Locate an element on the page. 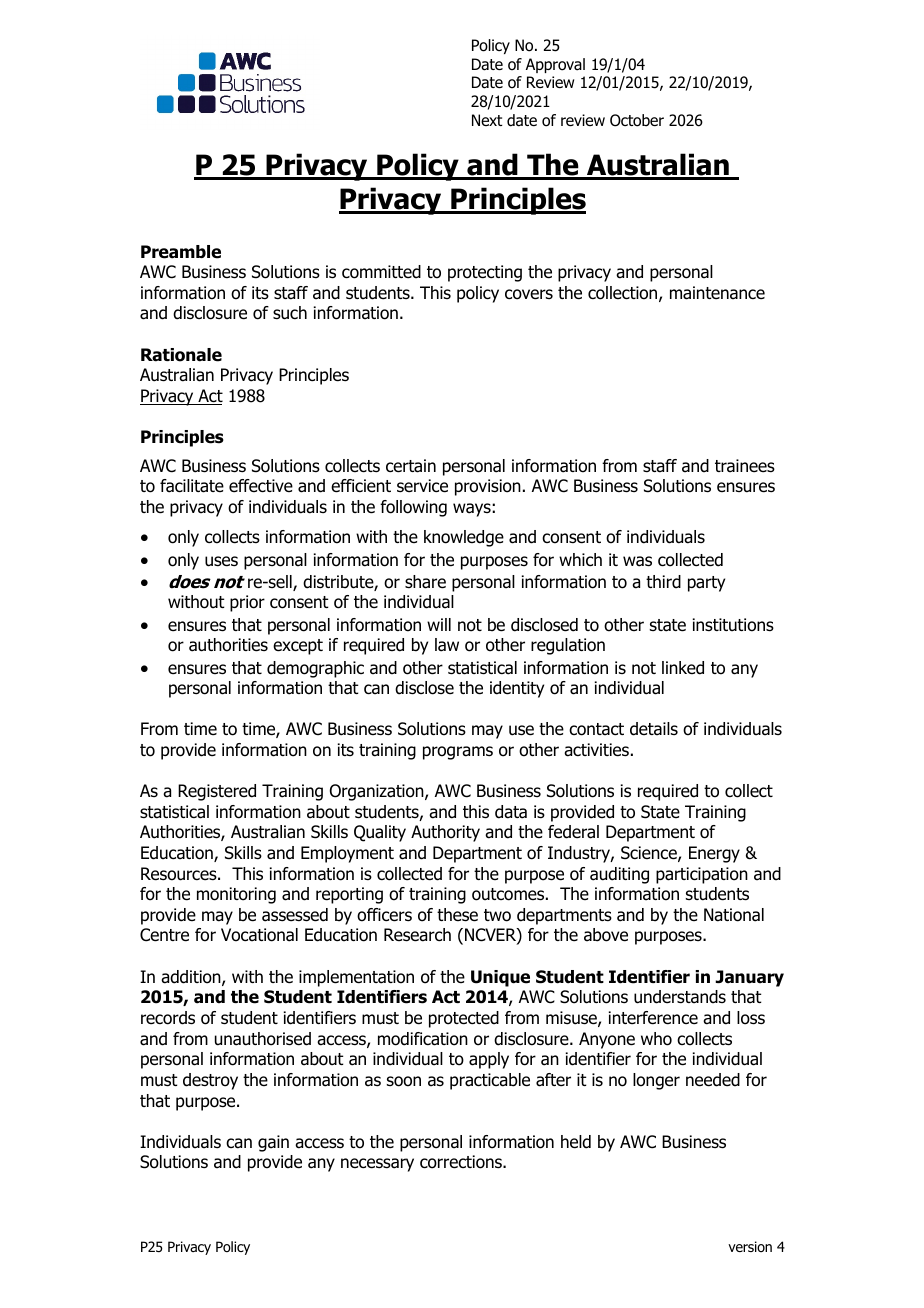 Image resolution: width=924 pixels, height=1308 pixels. October is located at coordinates (637, 120).
